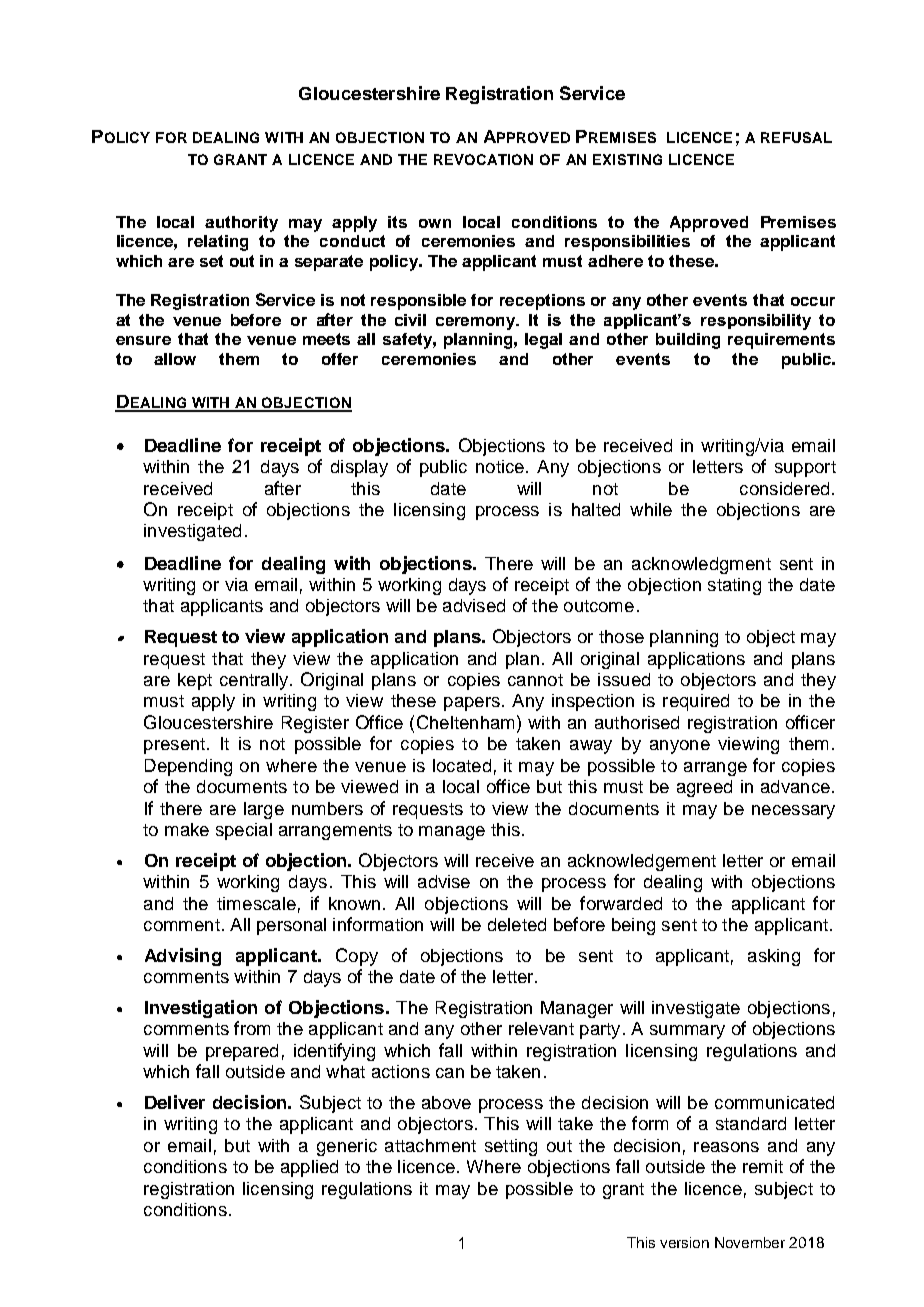  I want to click on REVOCATION, so click(483, 159).
